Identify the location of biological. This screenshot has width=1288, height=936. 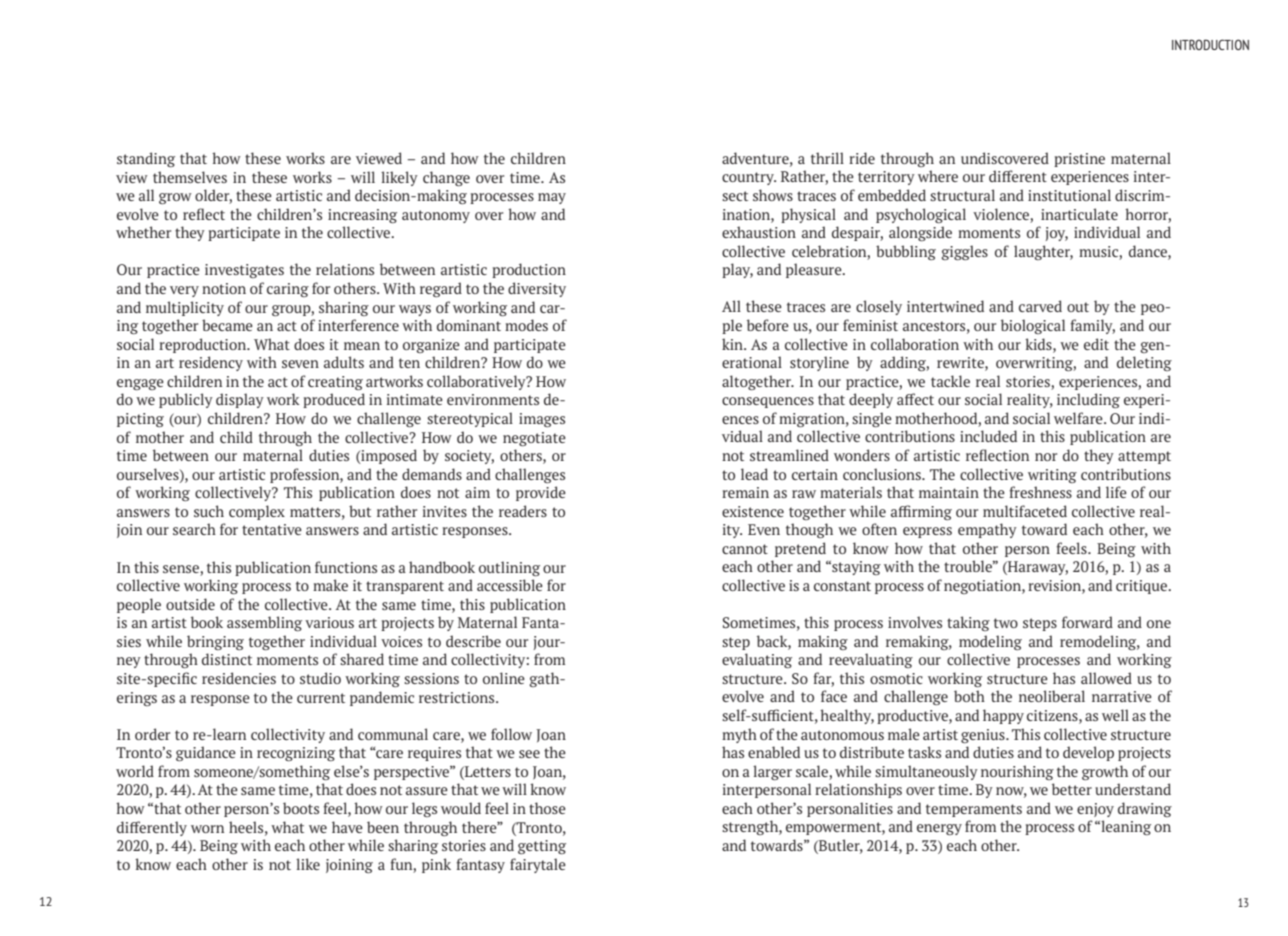
(1033, 326).
